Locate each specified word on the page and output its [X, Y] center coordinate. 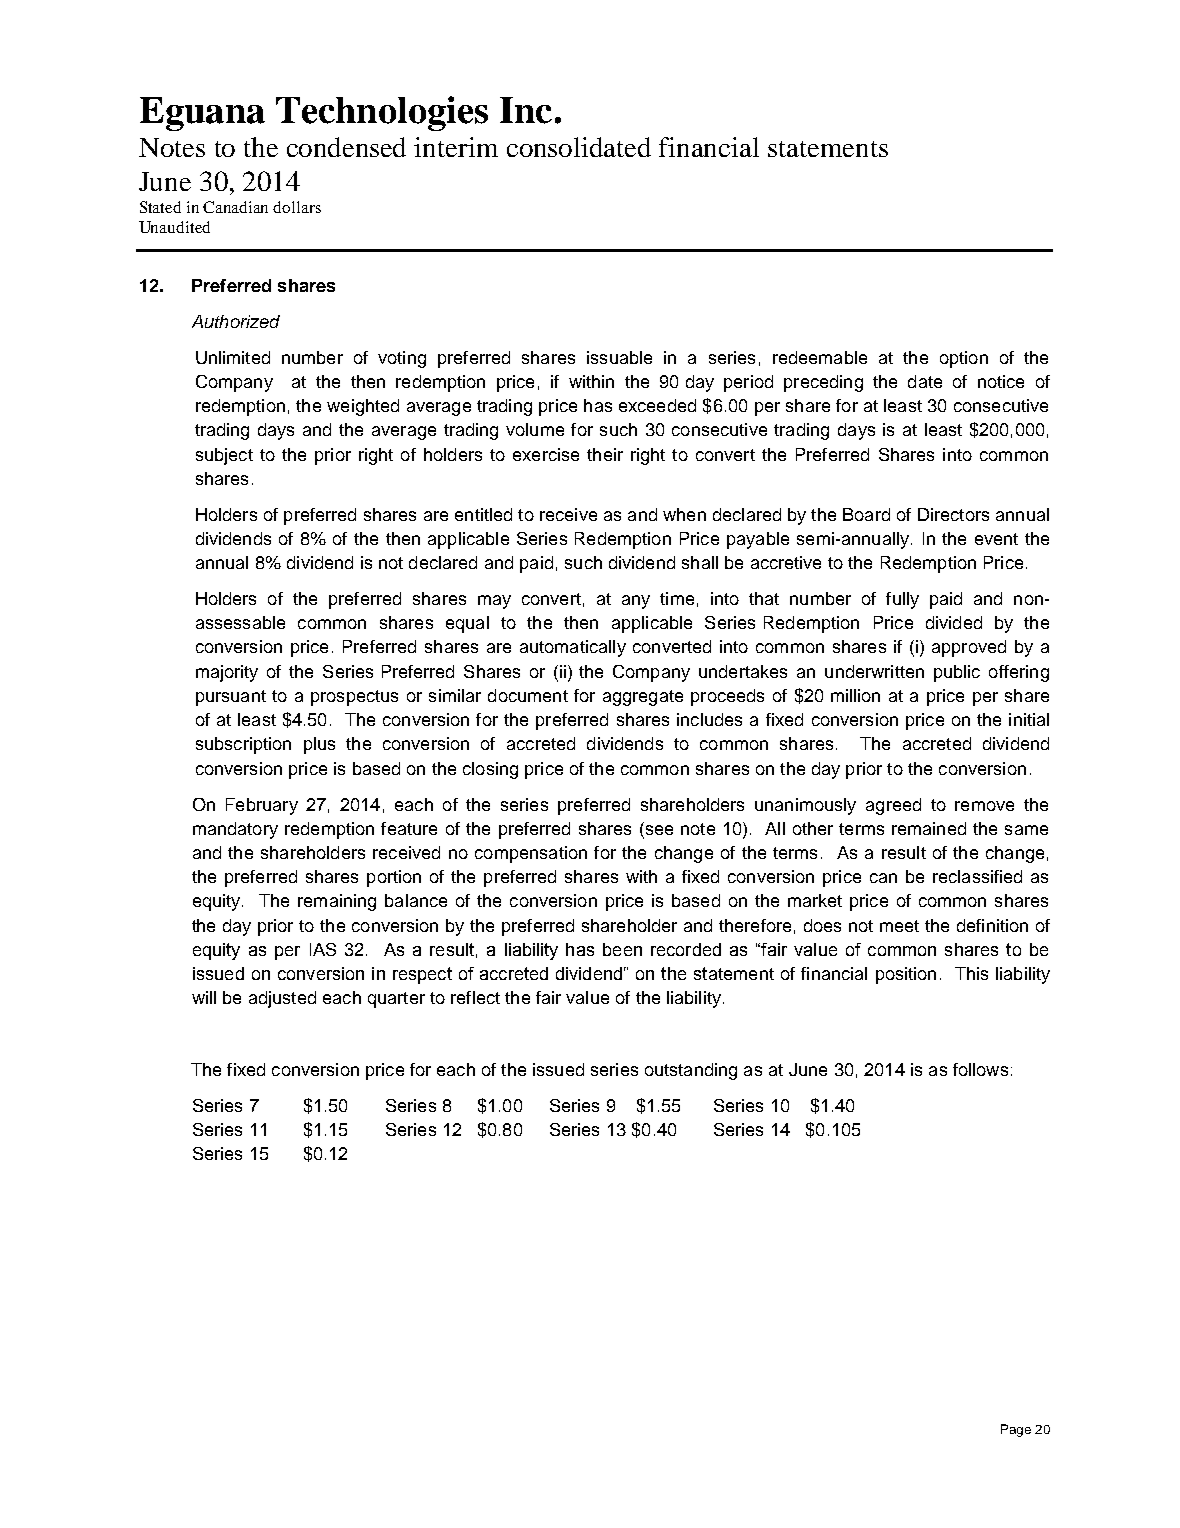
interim [456, 147]
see [658, 828]
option [964, 359]
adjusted [282, 999]
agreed [893, 806]
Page [1016, 1430]
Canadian [235, 207]
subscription [243, 745]
